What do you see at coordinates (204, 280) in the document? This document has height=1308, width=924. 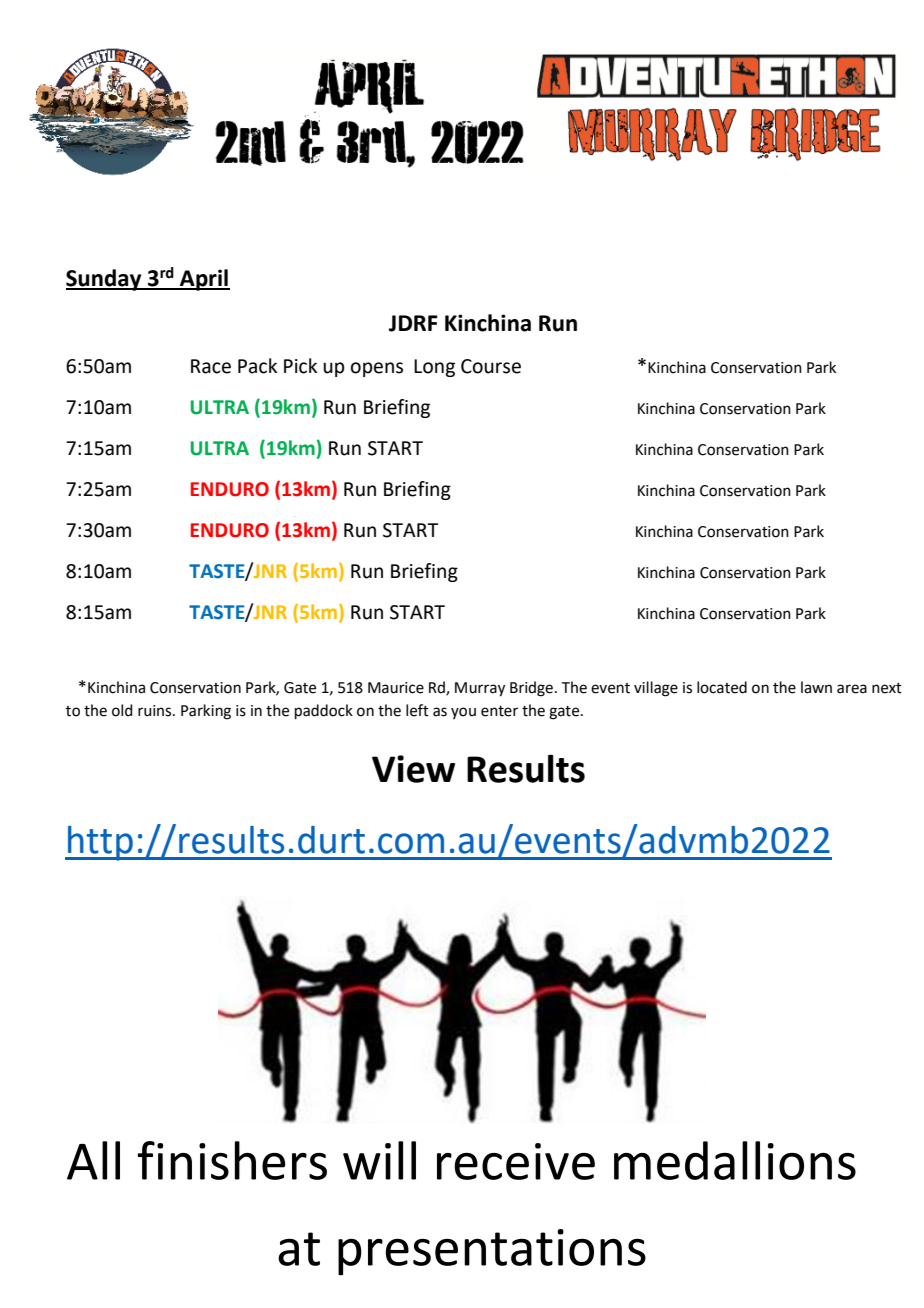 I see `April` at bounding box center [204, 280].
